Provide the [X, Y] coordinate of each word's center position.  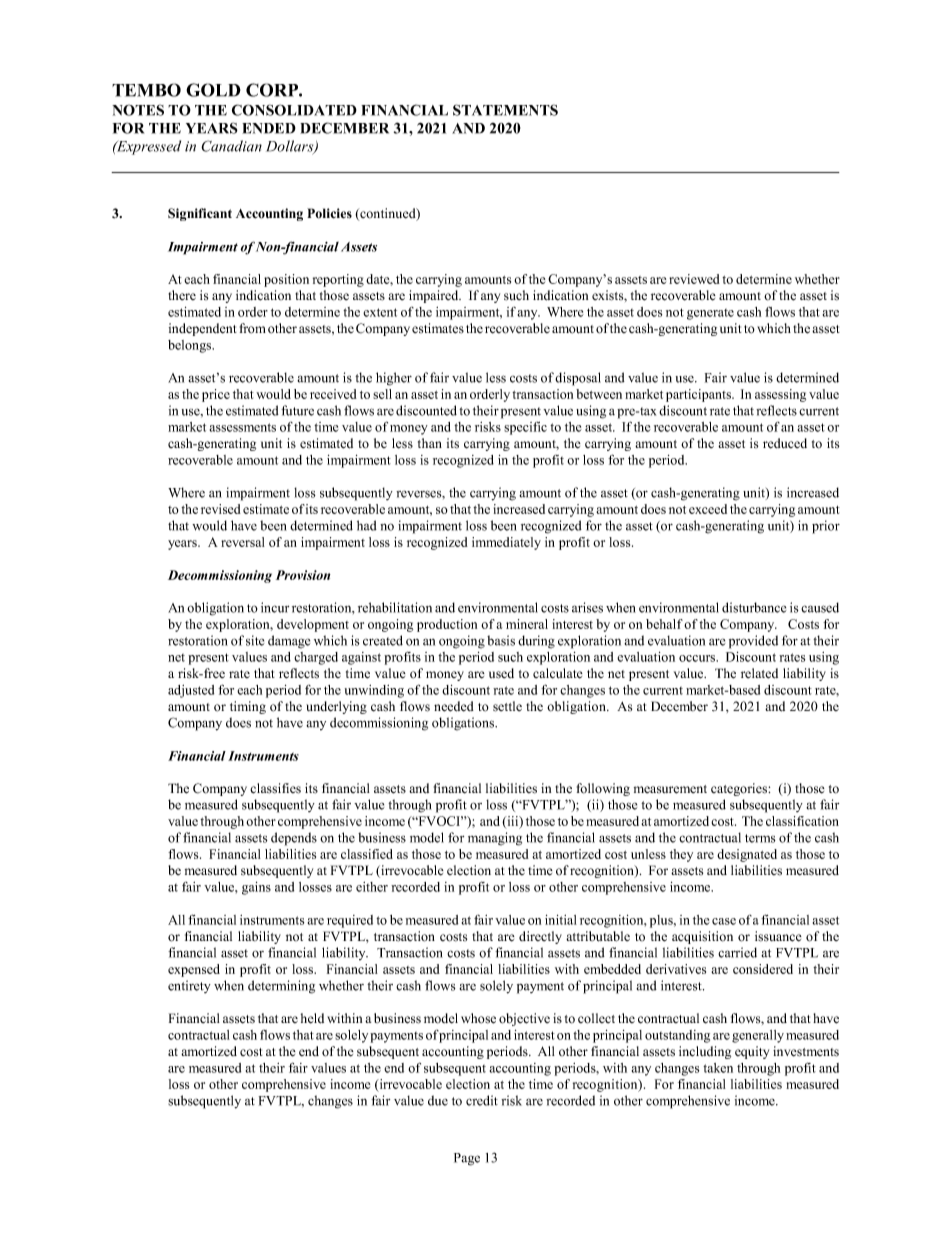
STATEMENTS [505, 110]
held [312, 1018]
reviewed [694, 279]
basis [501, 640]
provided [753, 642]
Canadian [231, 146]
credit [482, 1100]
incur [275, 607]
